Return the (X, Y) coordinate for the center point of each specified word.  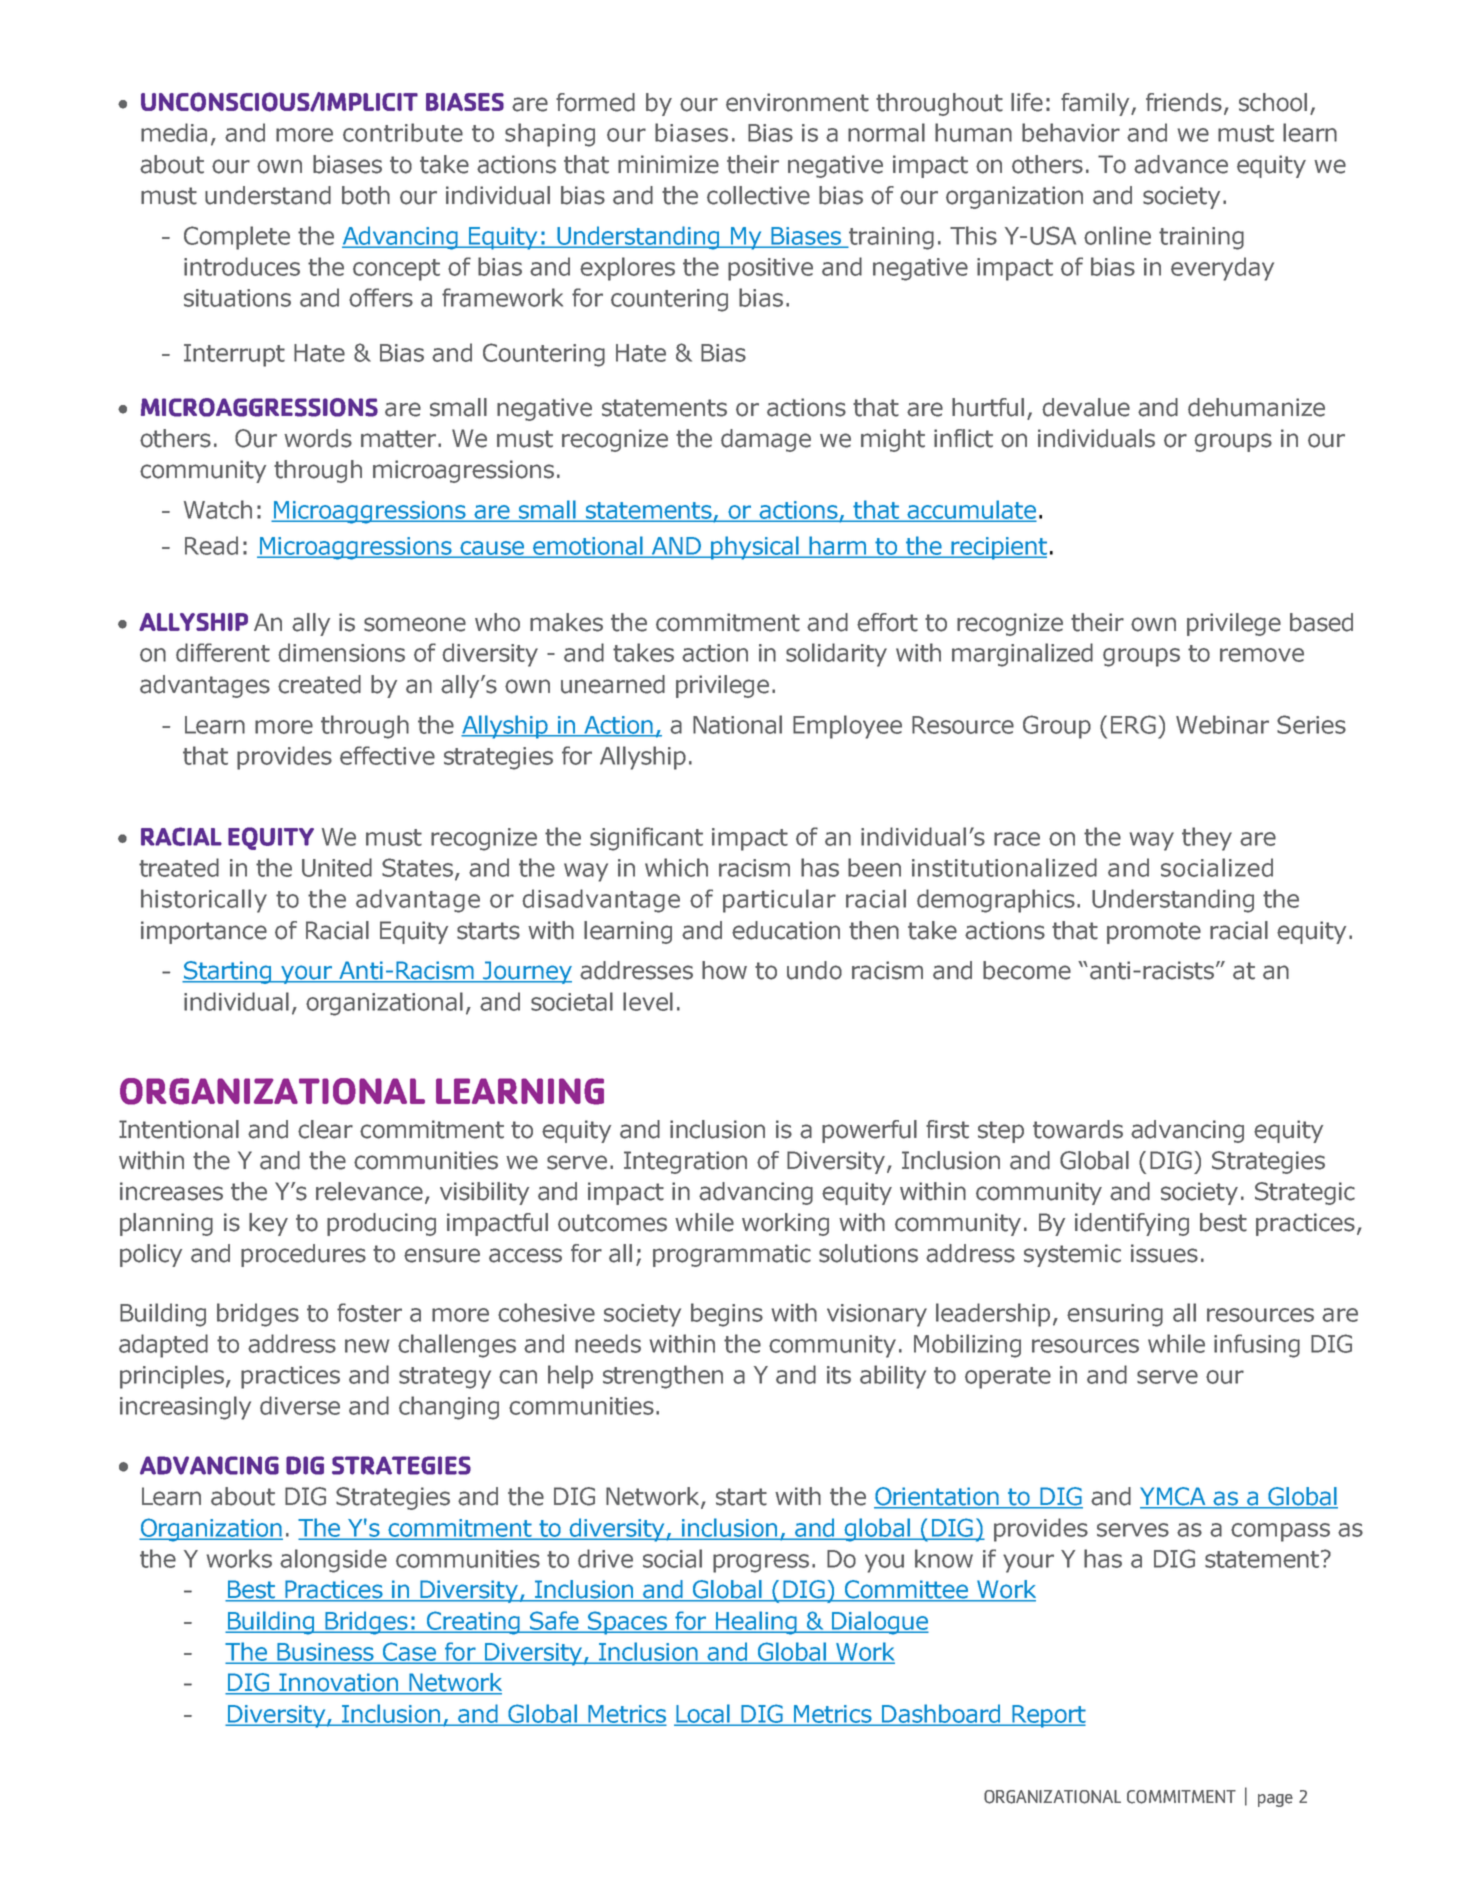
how (724, 970)
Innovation (338, 1683)
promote (1154, 933)
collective (758, 195)
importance (204, 932)
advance (1181, 164)
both (366, 195)
